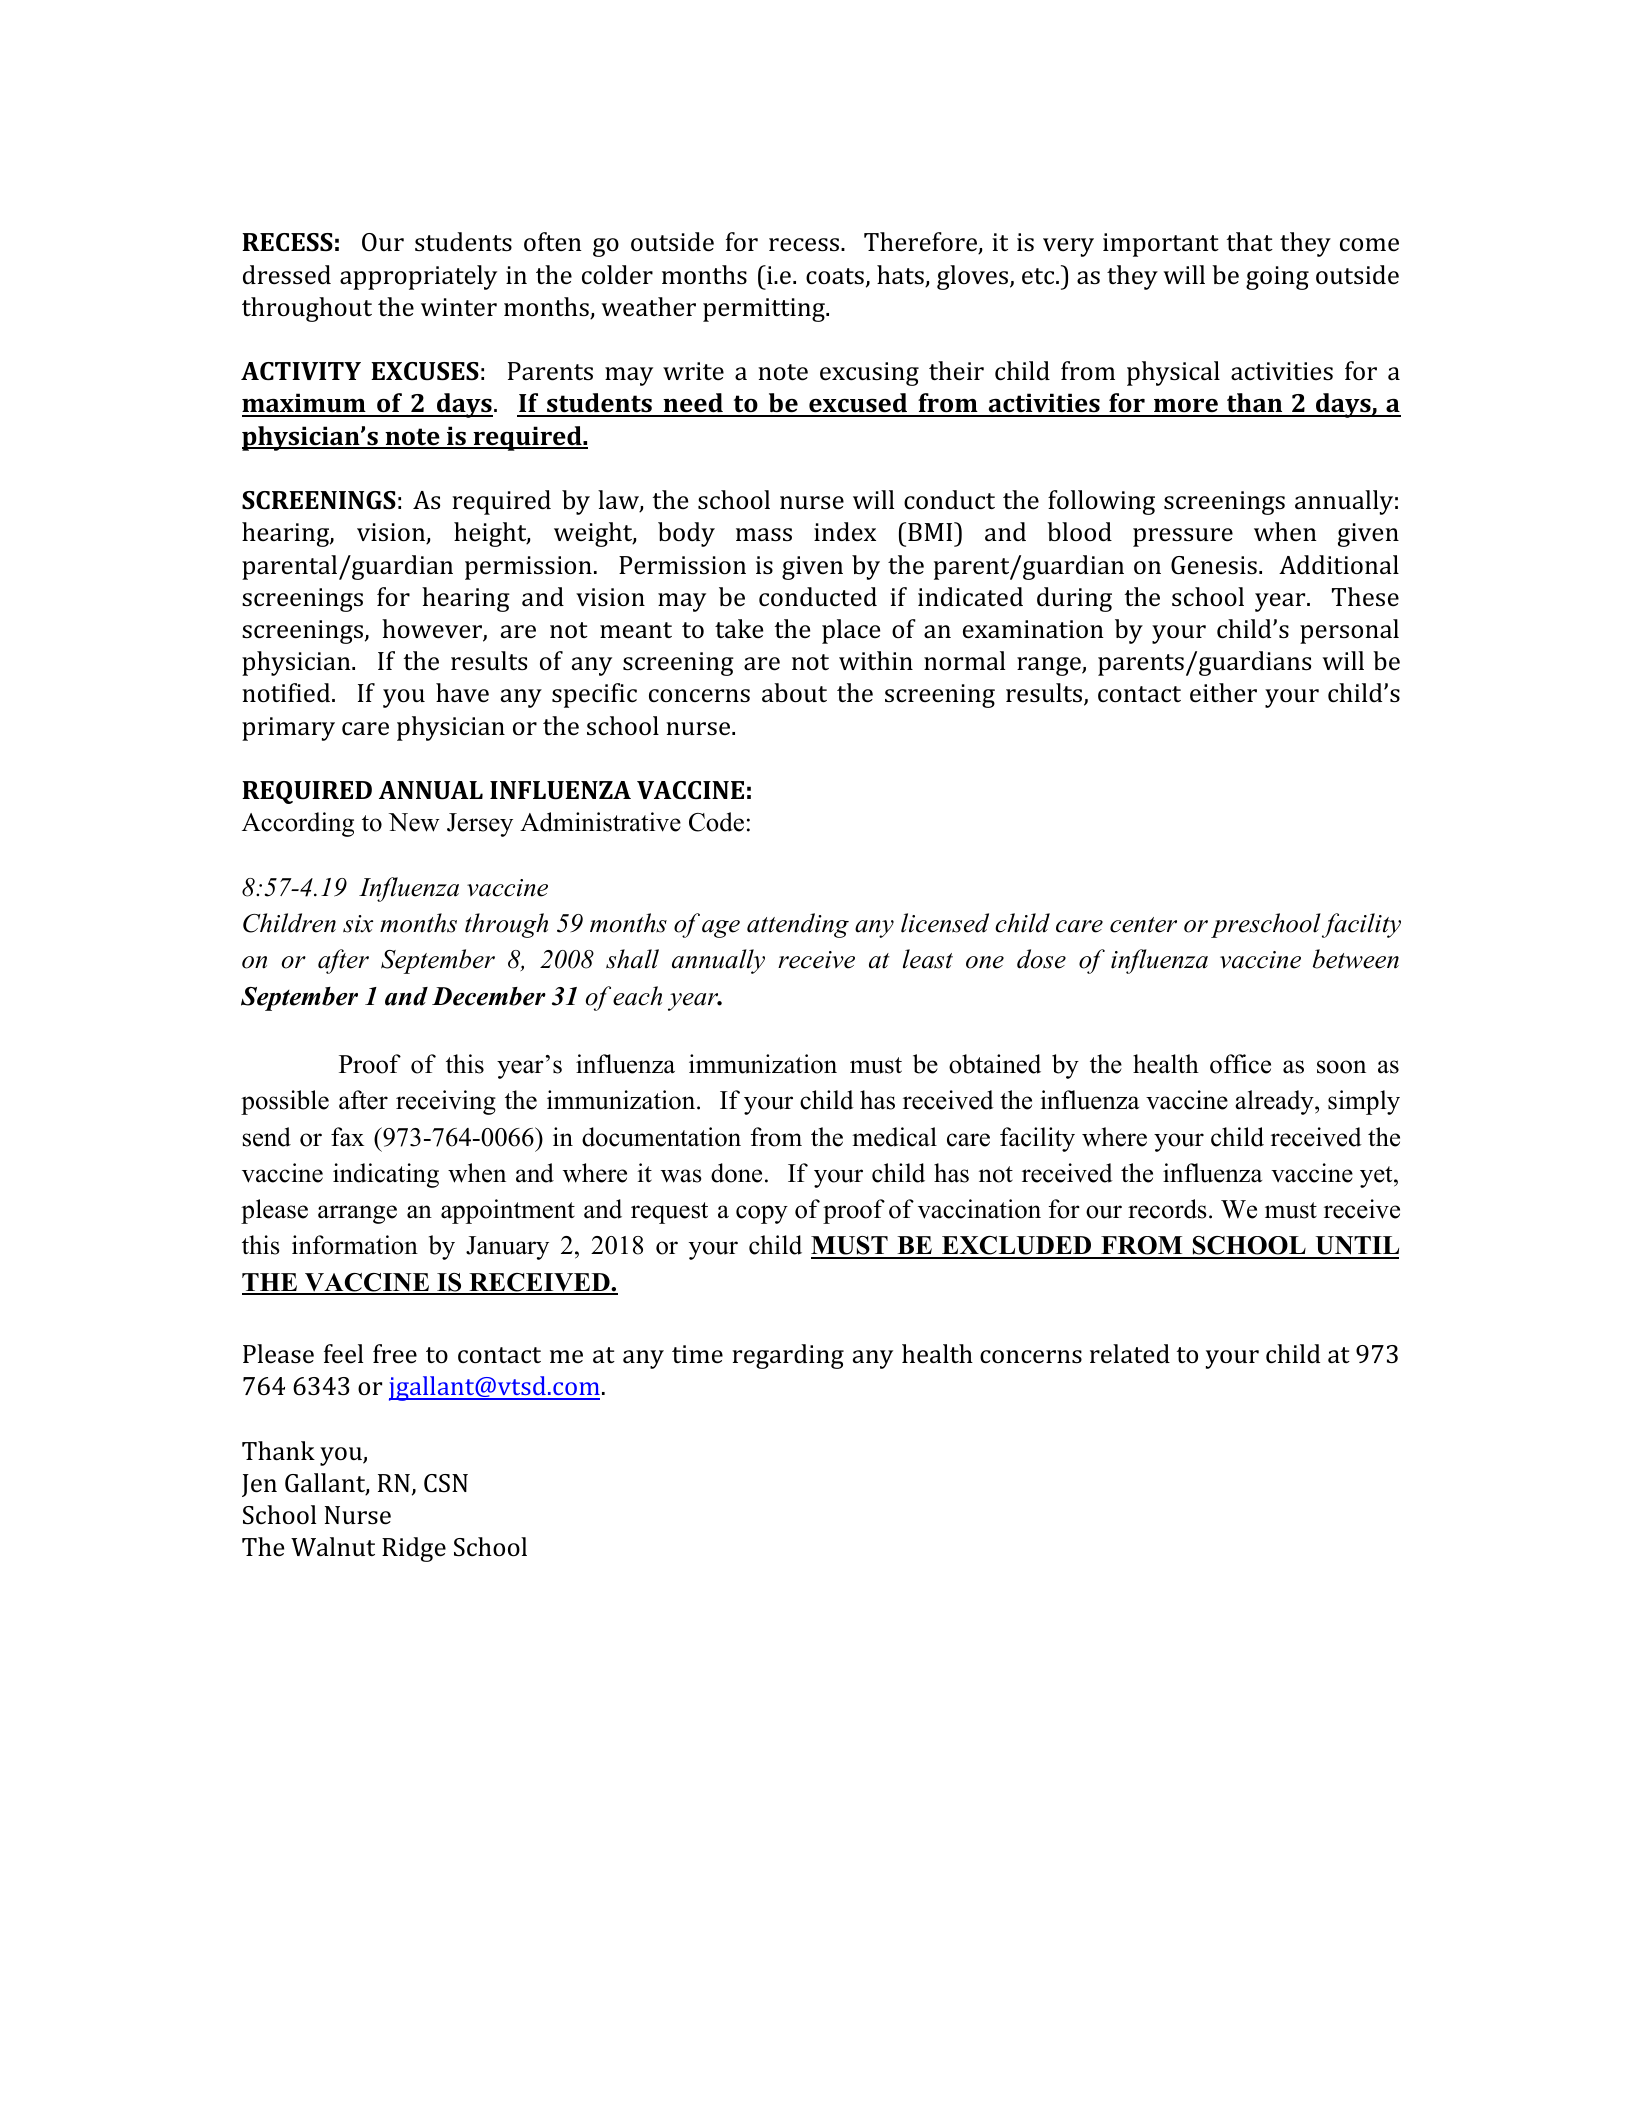 This screenshot has width=1643, height=2127. What do you see at coordinates (1167, 1209) in the screenshot?
I see `records` at bounding box center [1167, 1209].
